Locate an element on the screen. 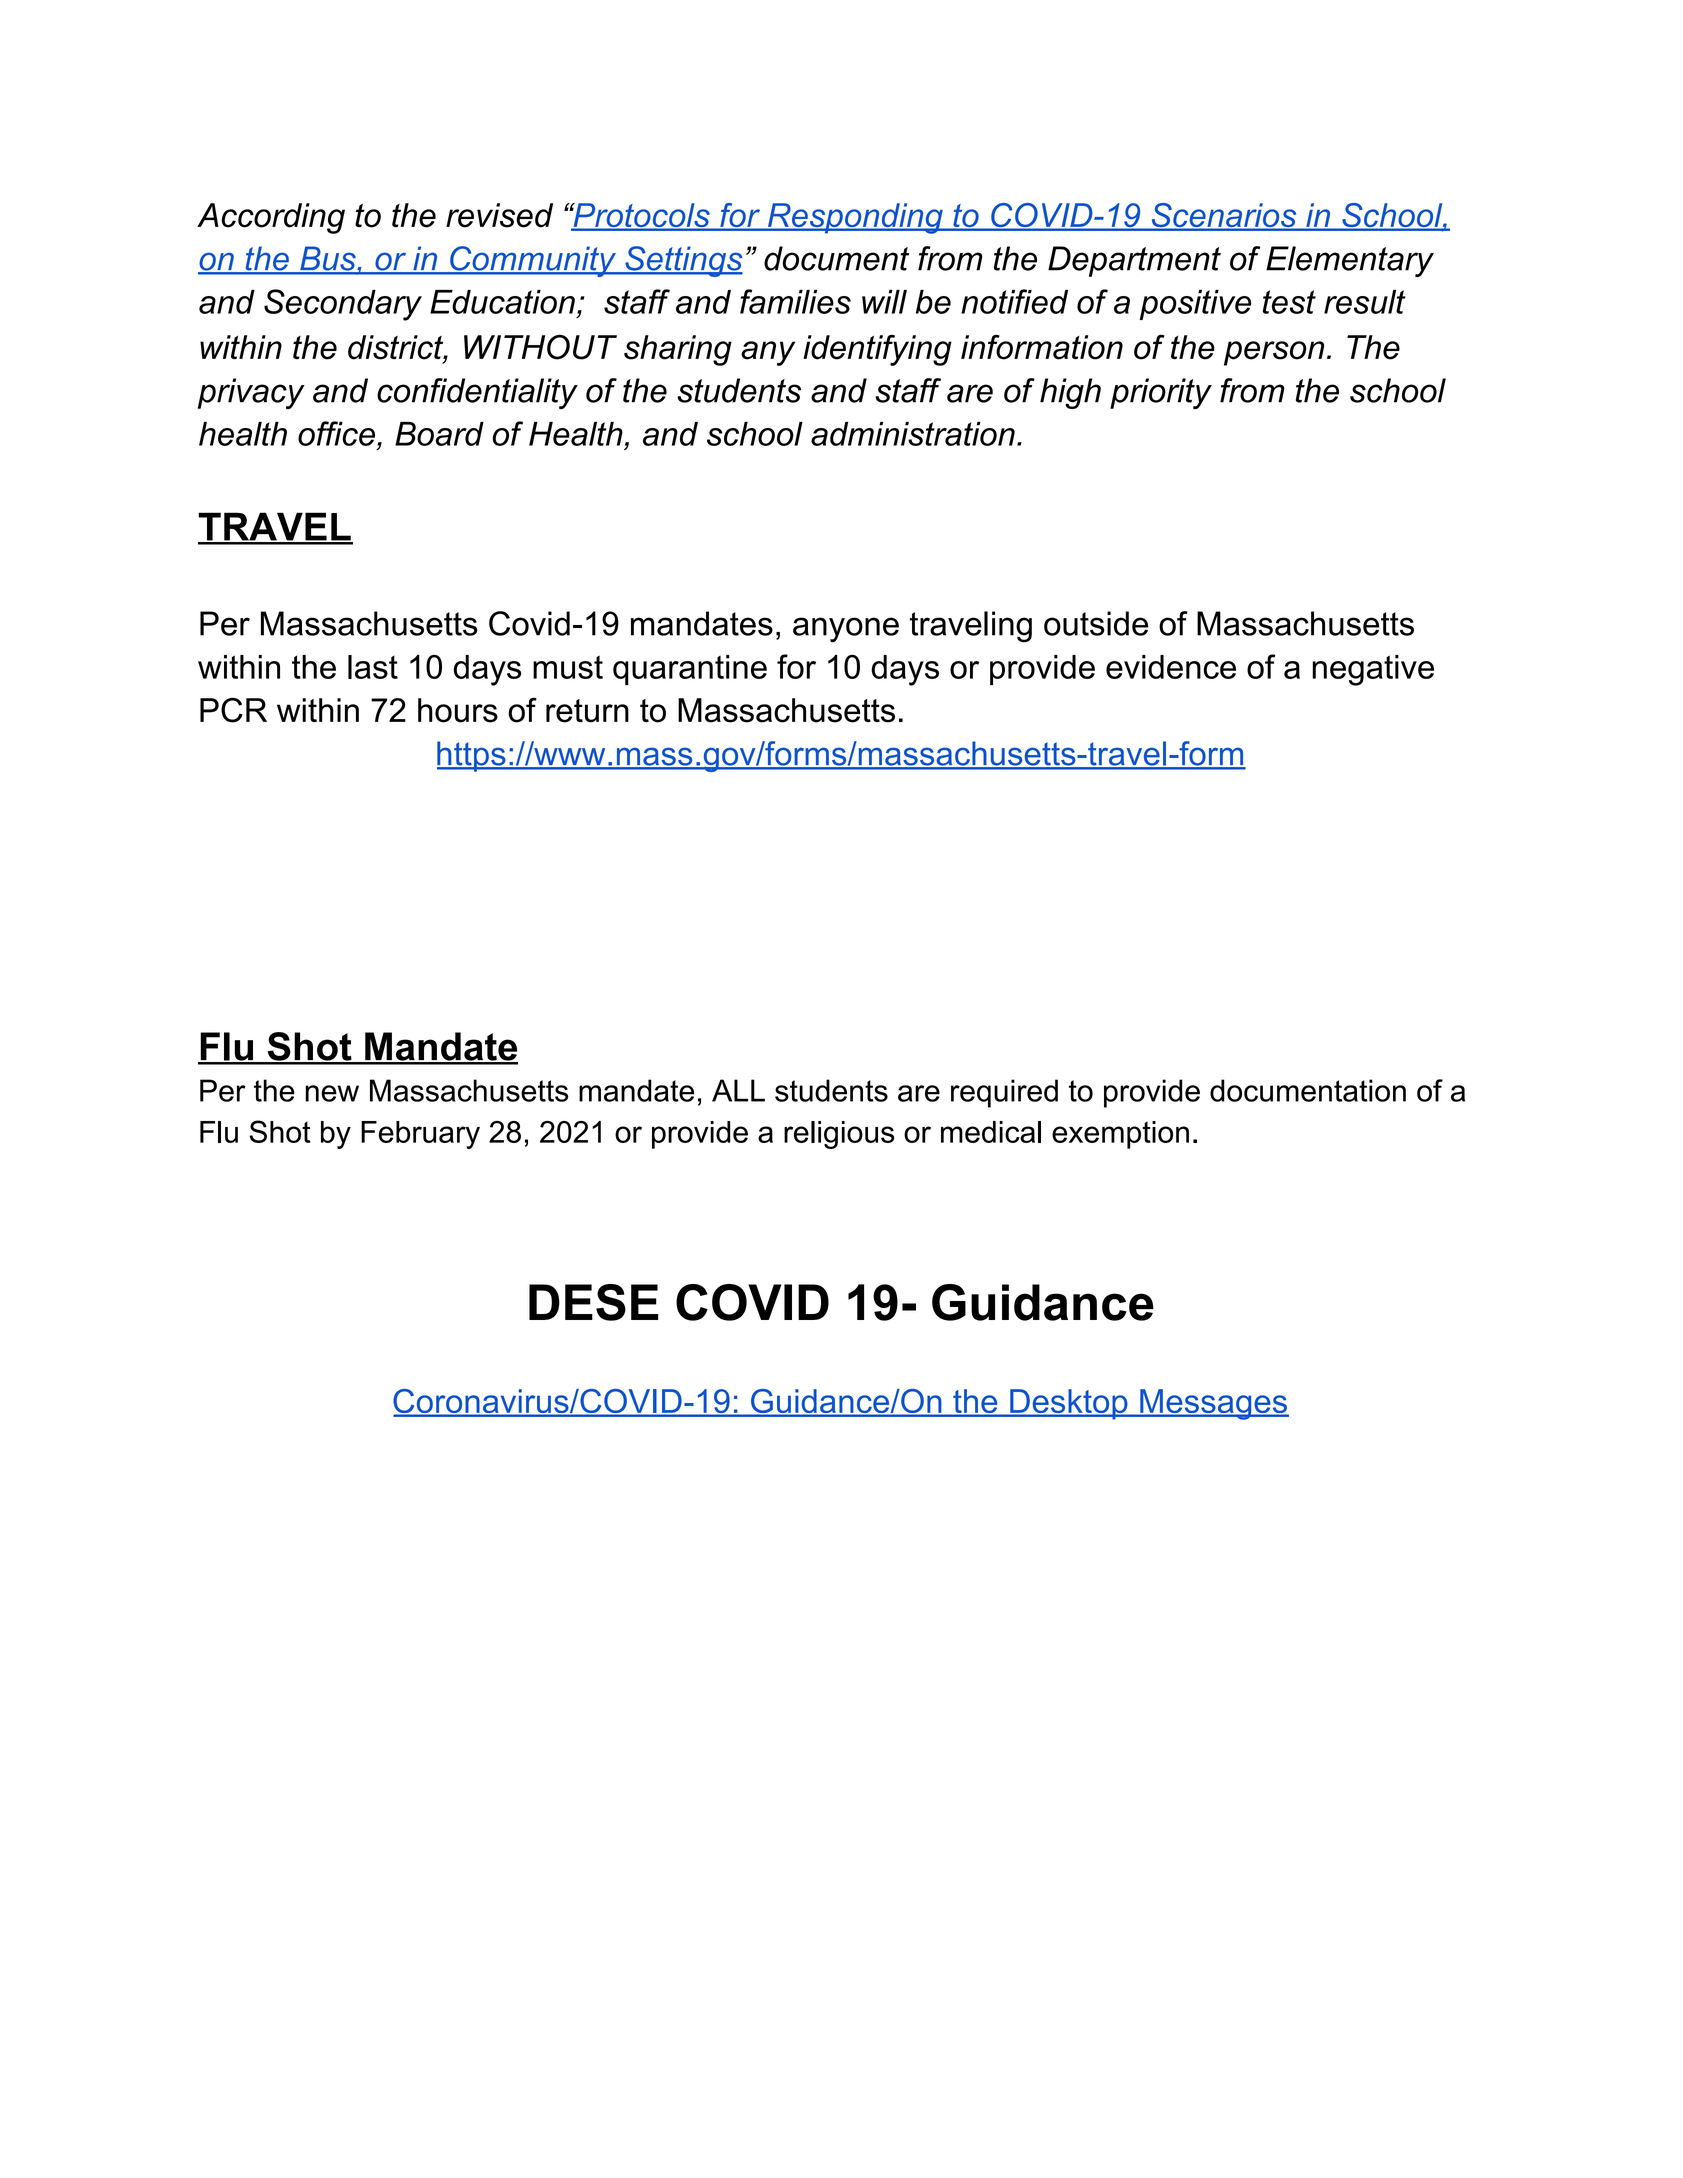  Responding is located at coordinates (855, 218).
